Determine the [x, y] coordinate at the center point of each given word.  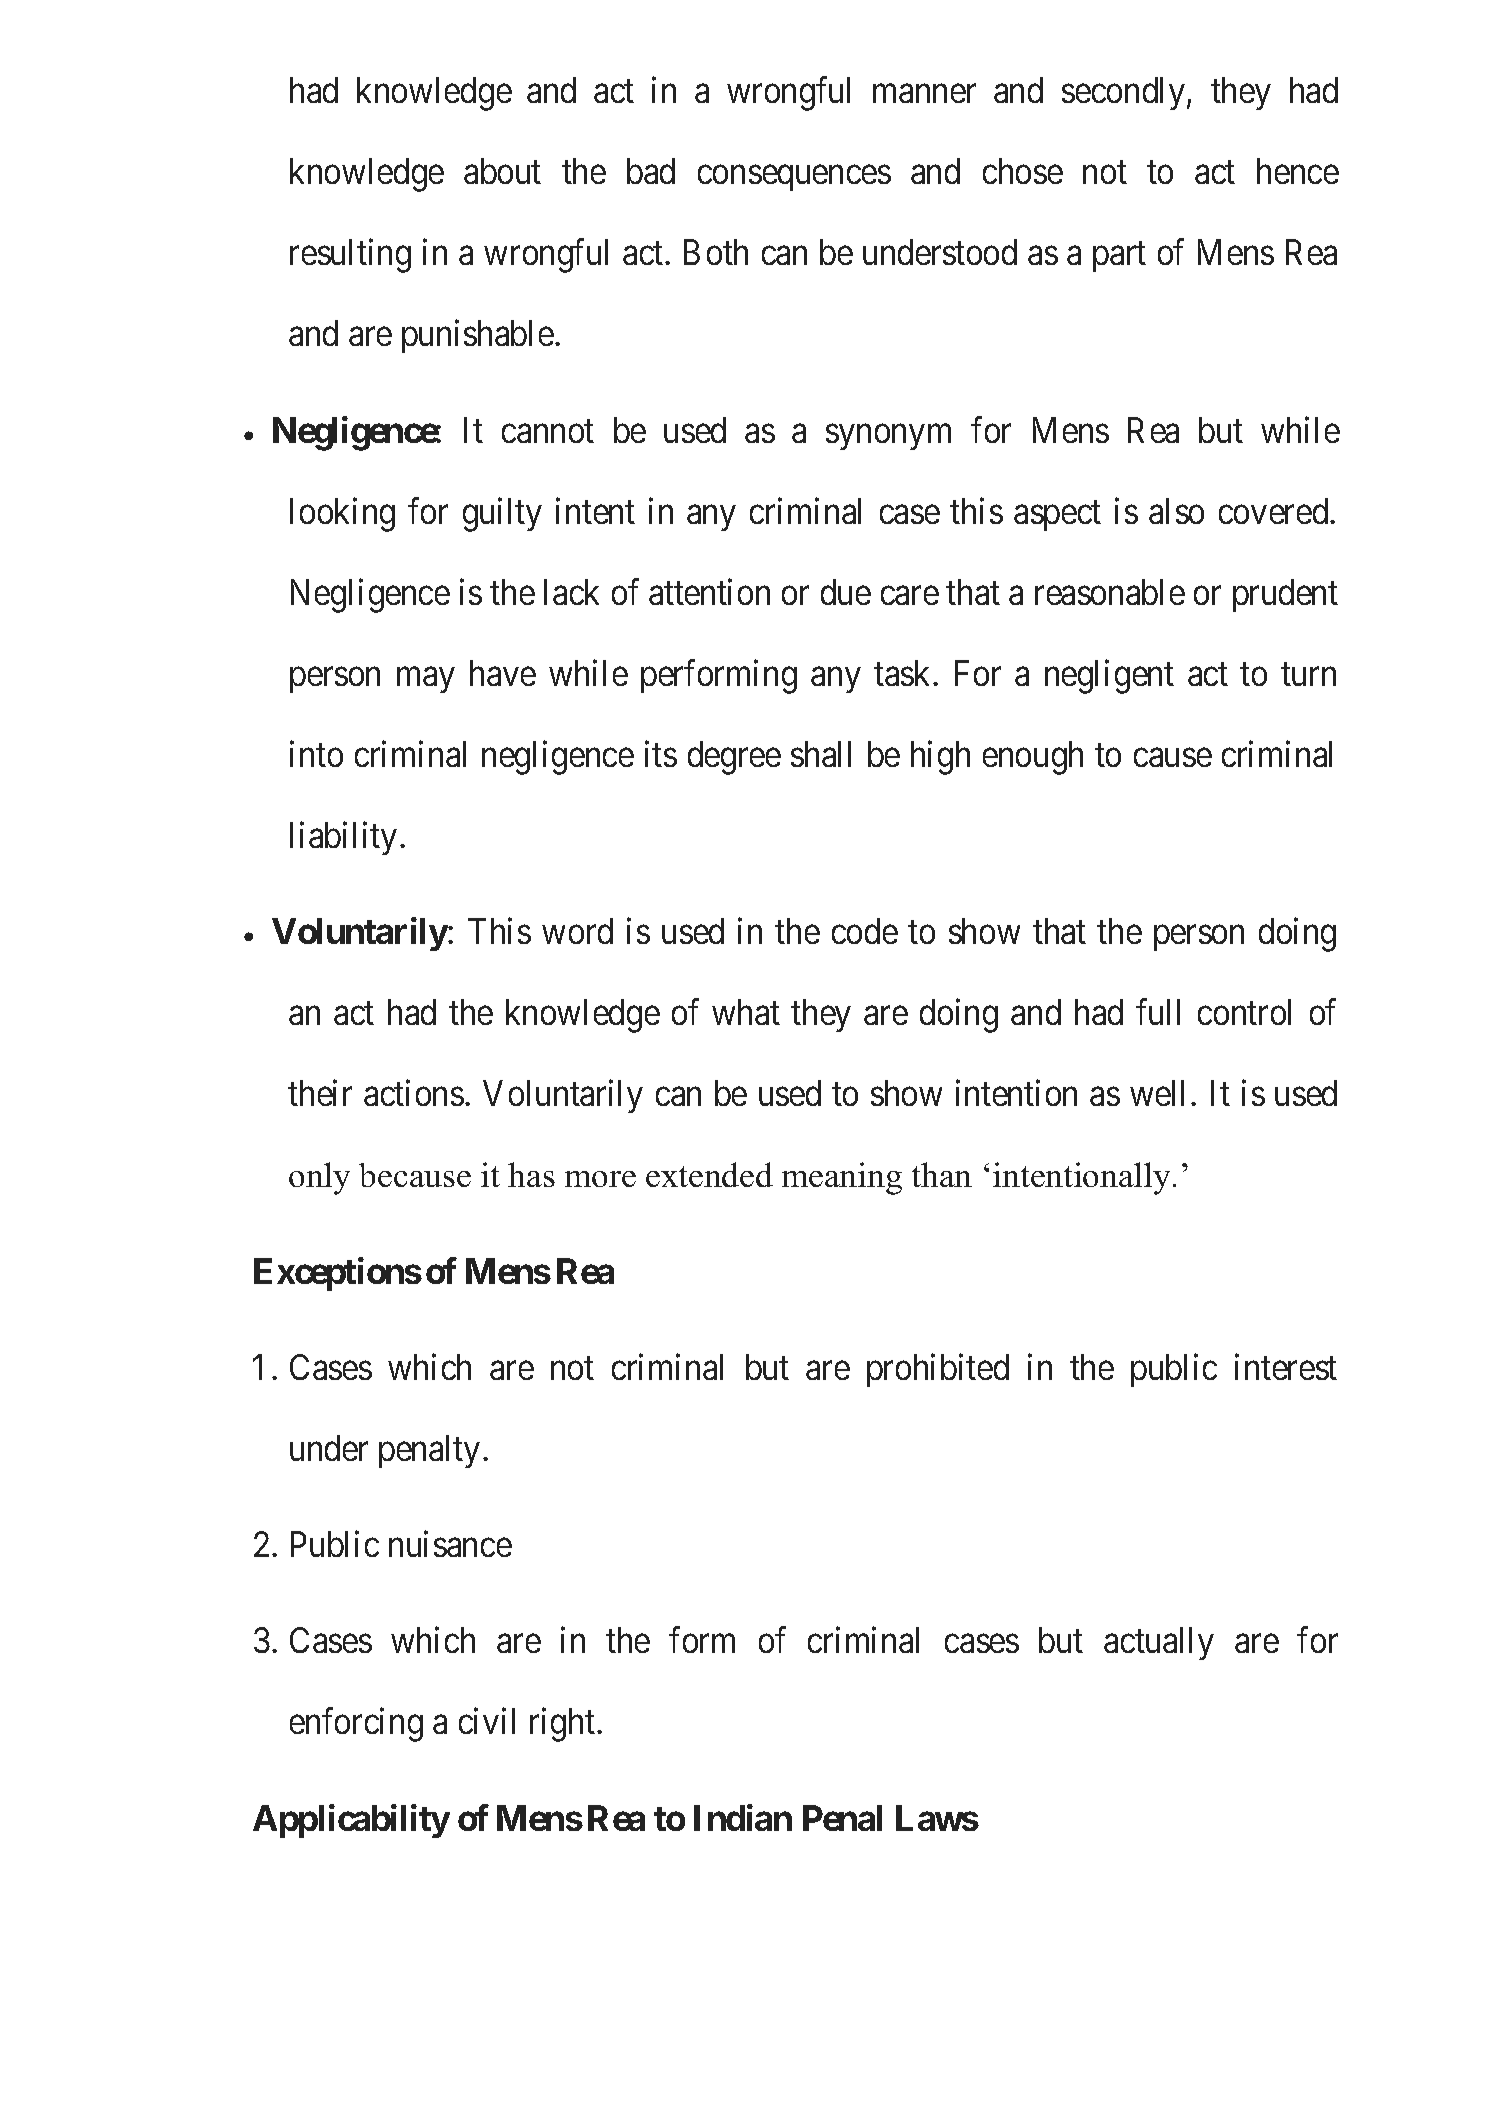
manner [924, 94]
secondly [1125, 93]
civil [487, 1721]
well [1157, 1093]
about [502, 171]
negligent [1109, 677]
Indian [743, 1818]
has [531, 1174]
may [425, 680]
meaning [842, 1178]
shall [821, 754]
